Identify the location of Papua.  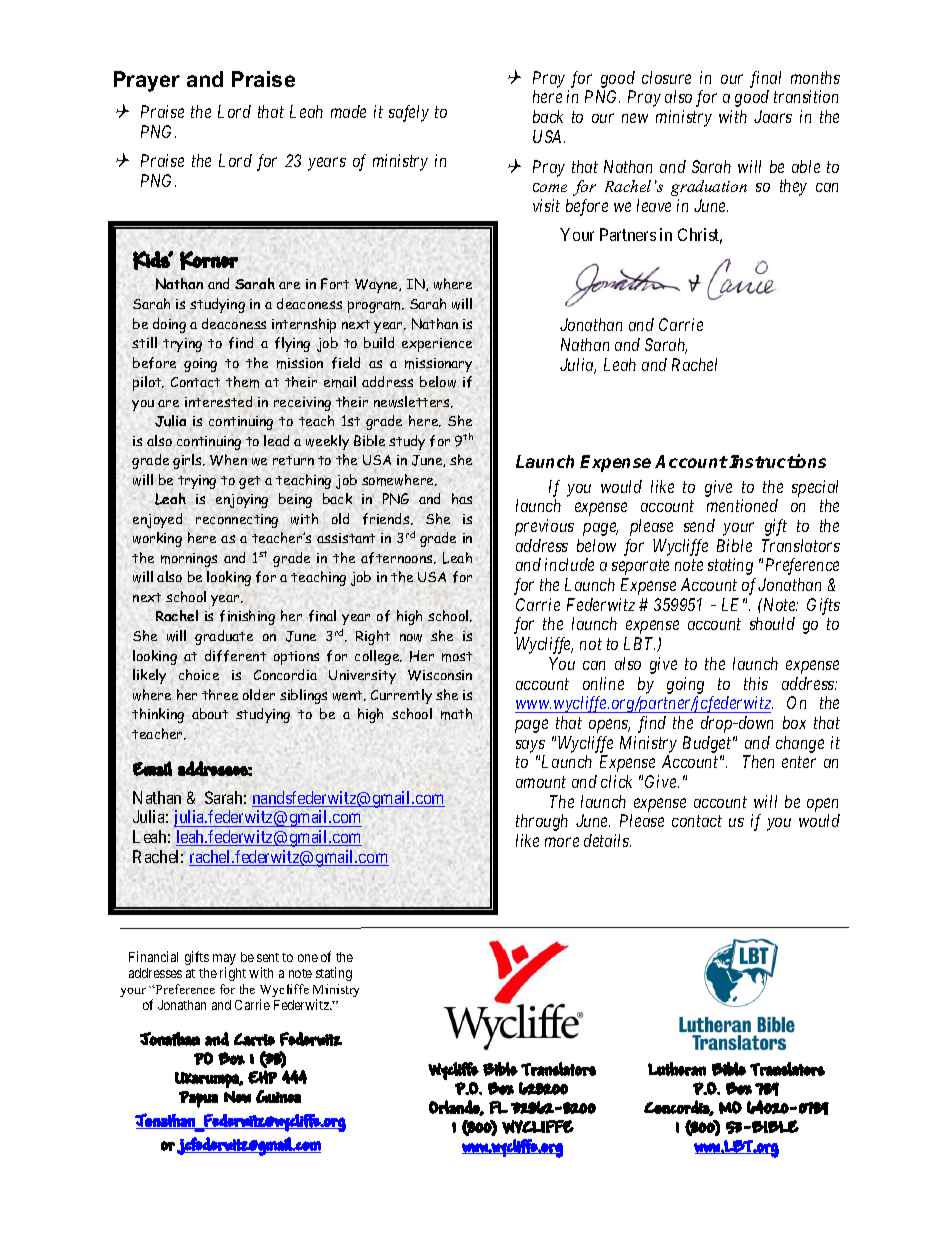
(198, 1099).
